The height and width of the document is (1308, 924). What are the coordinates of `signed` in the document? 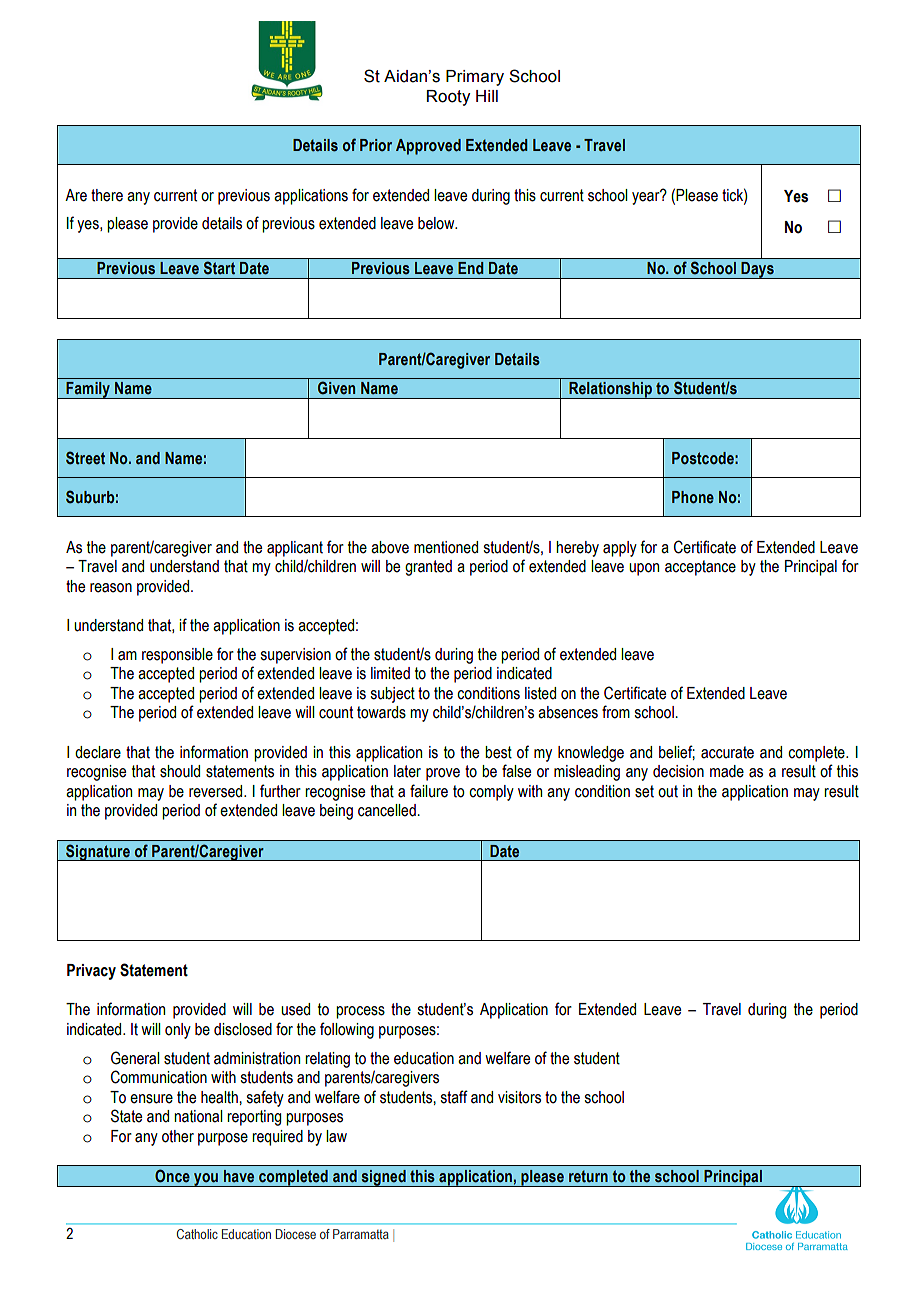 It's located at (383, 1178).
